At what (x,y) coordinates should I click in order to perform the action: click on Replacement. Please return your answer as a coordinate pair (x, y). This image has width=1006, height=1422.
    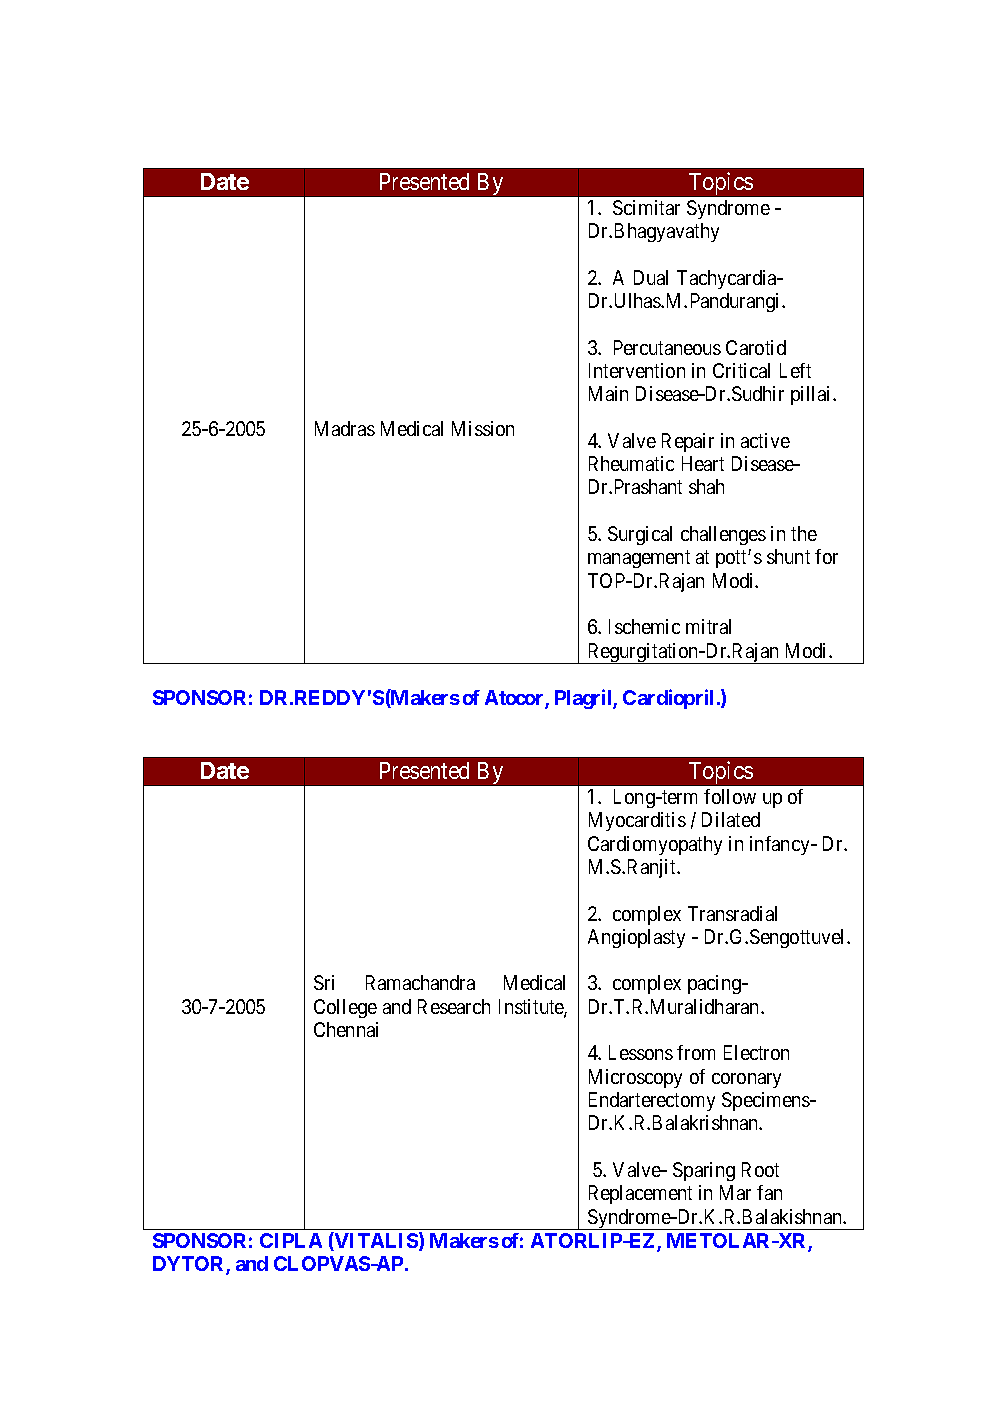
    Looking at the image, I should click on (640, 1194).
